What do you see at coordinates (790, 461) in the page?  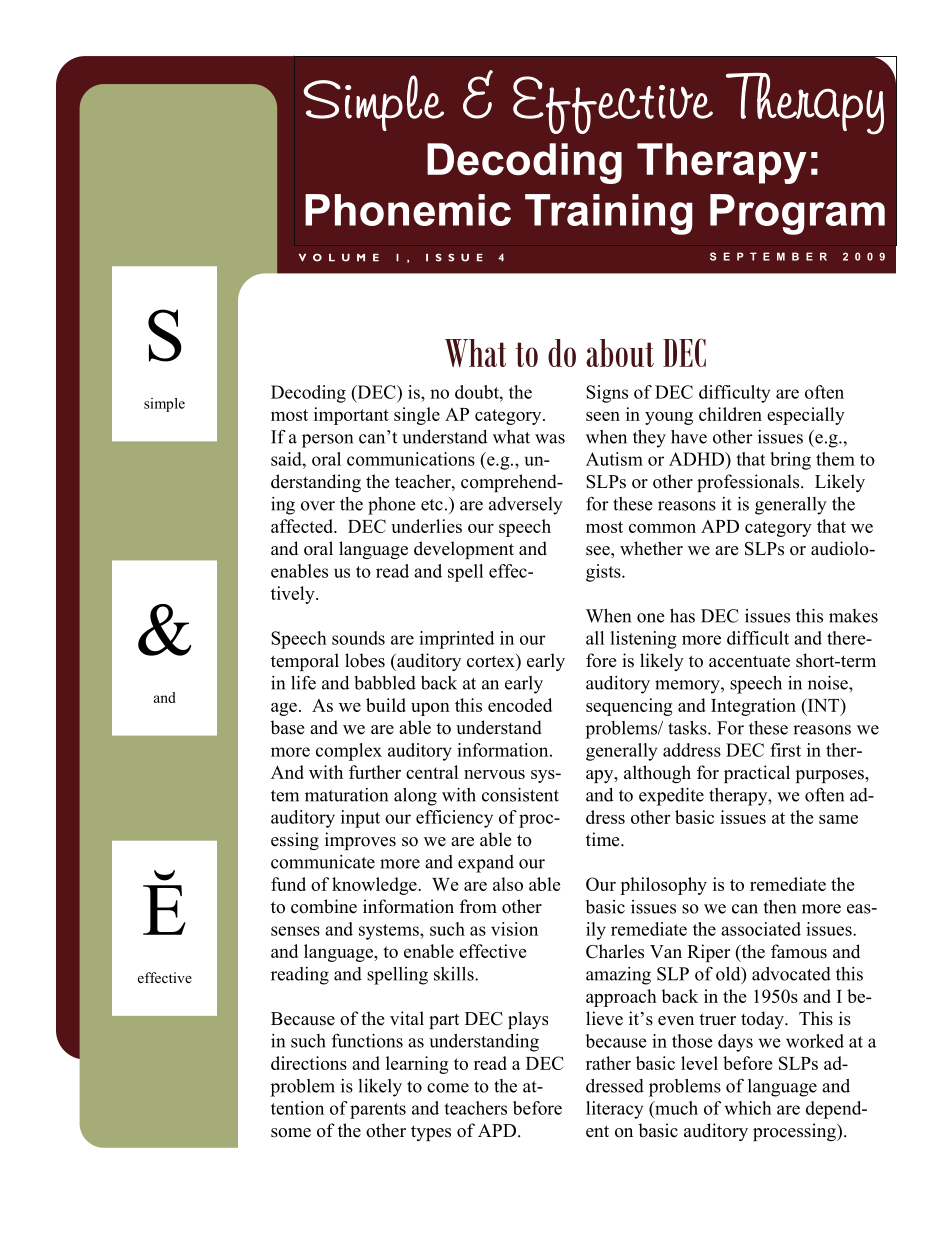 I see `bring` at bounding box center [790, 461].
